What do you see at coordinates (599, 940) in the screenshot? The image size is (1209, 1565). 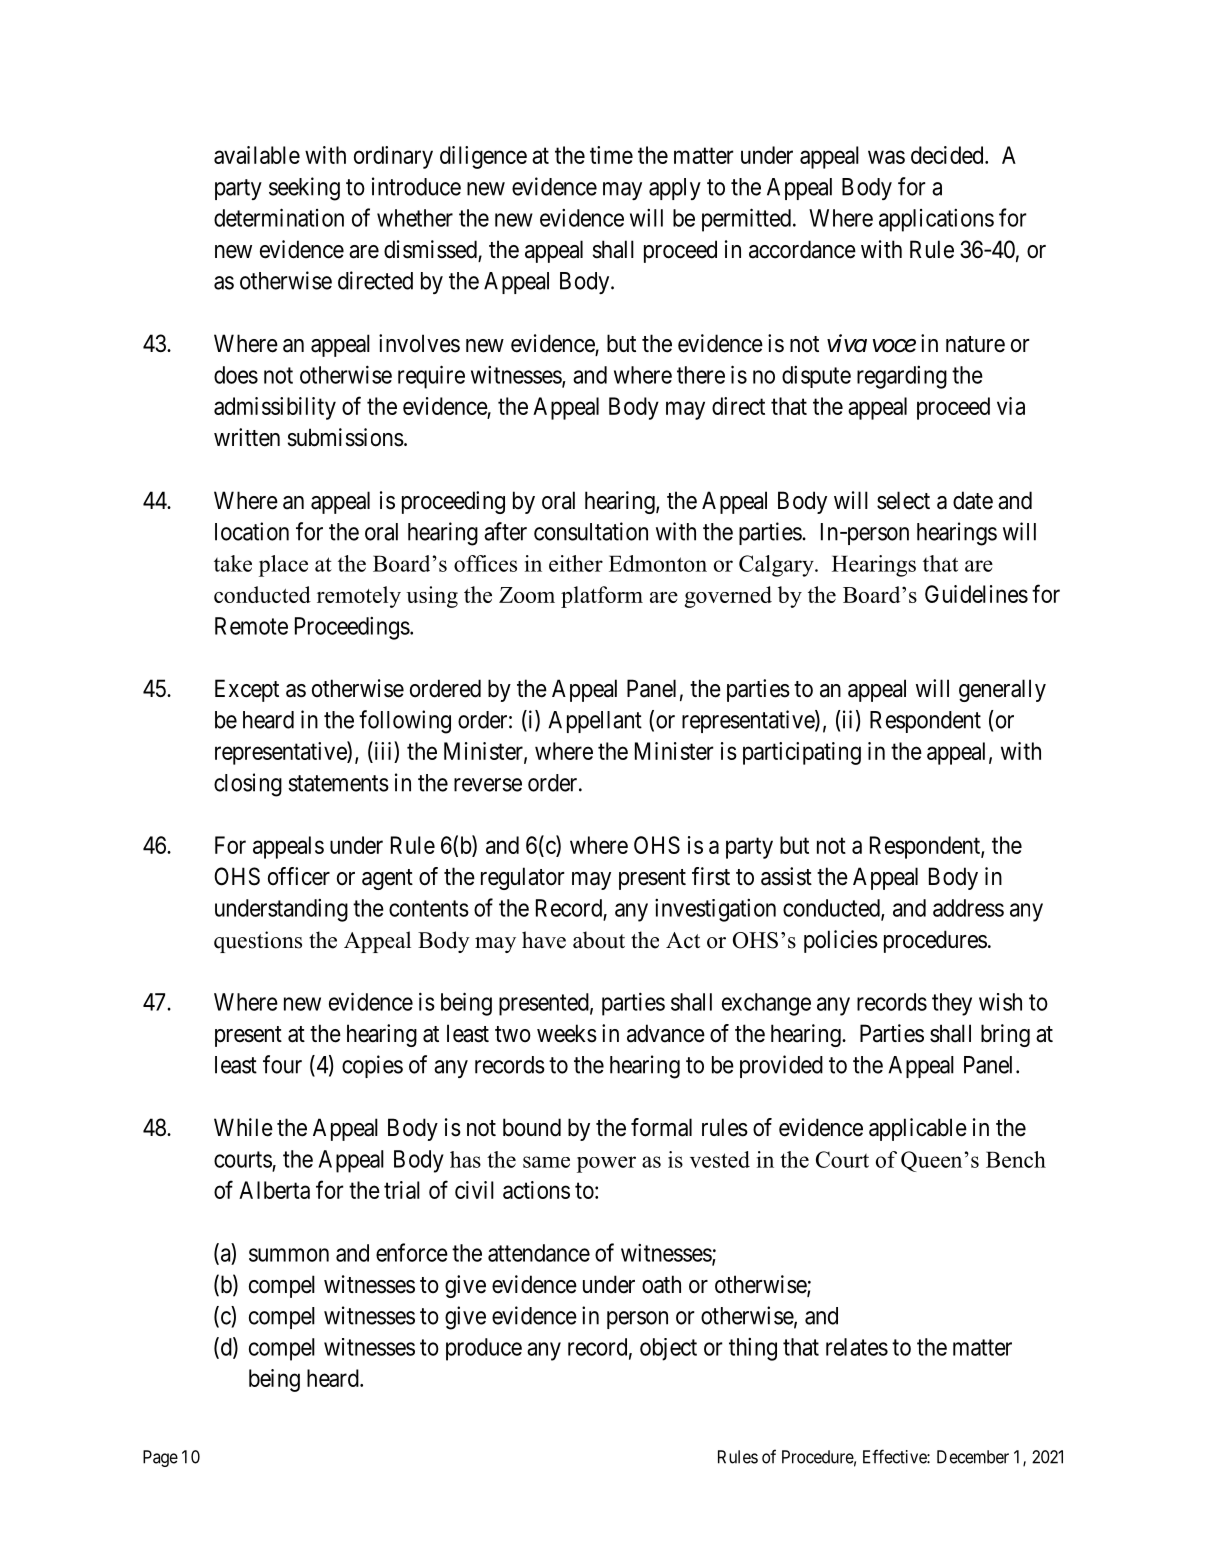 I see `about` at bounding box center [599, 940].
